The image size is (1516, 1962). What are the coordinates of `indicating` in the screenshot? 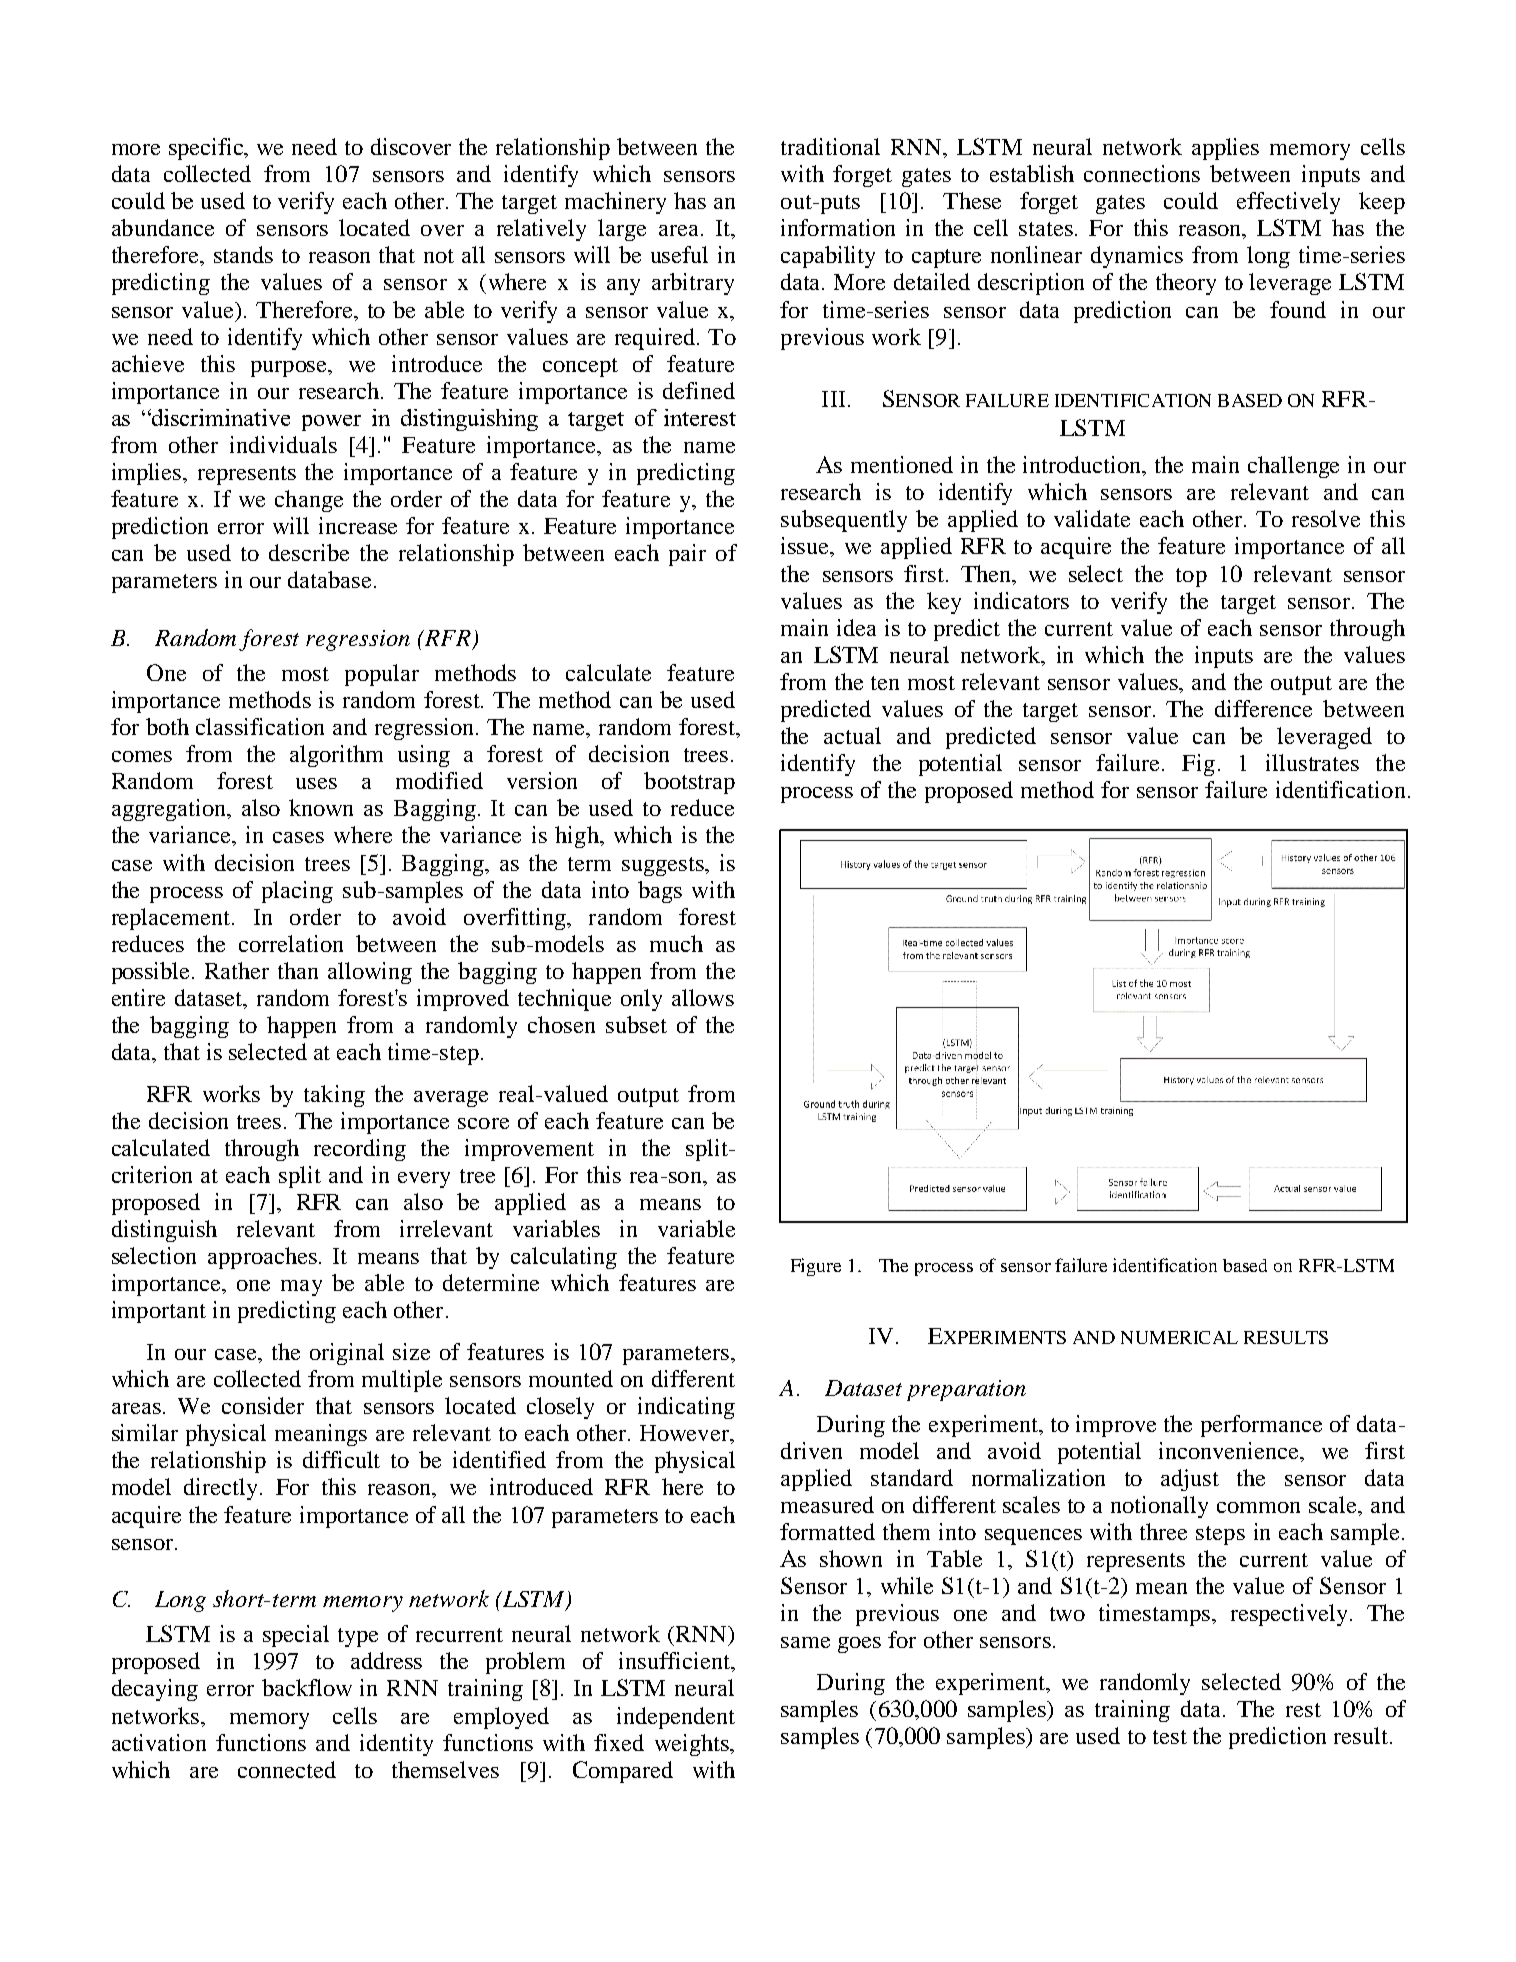 It's located at (686, 1408).
